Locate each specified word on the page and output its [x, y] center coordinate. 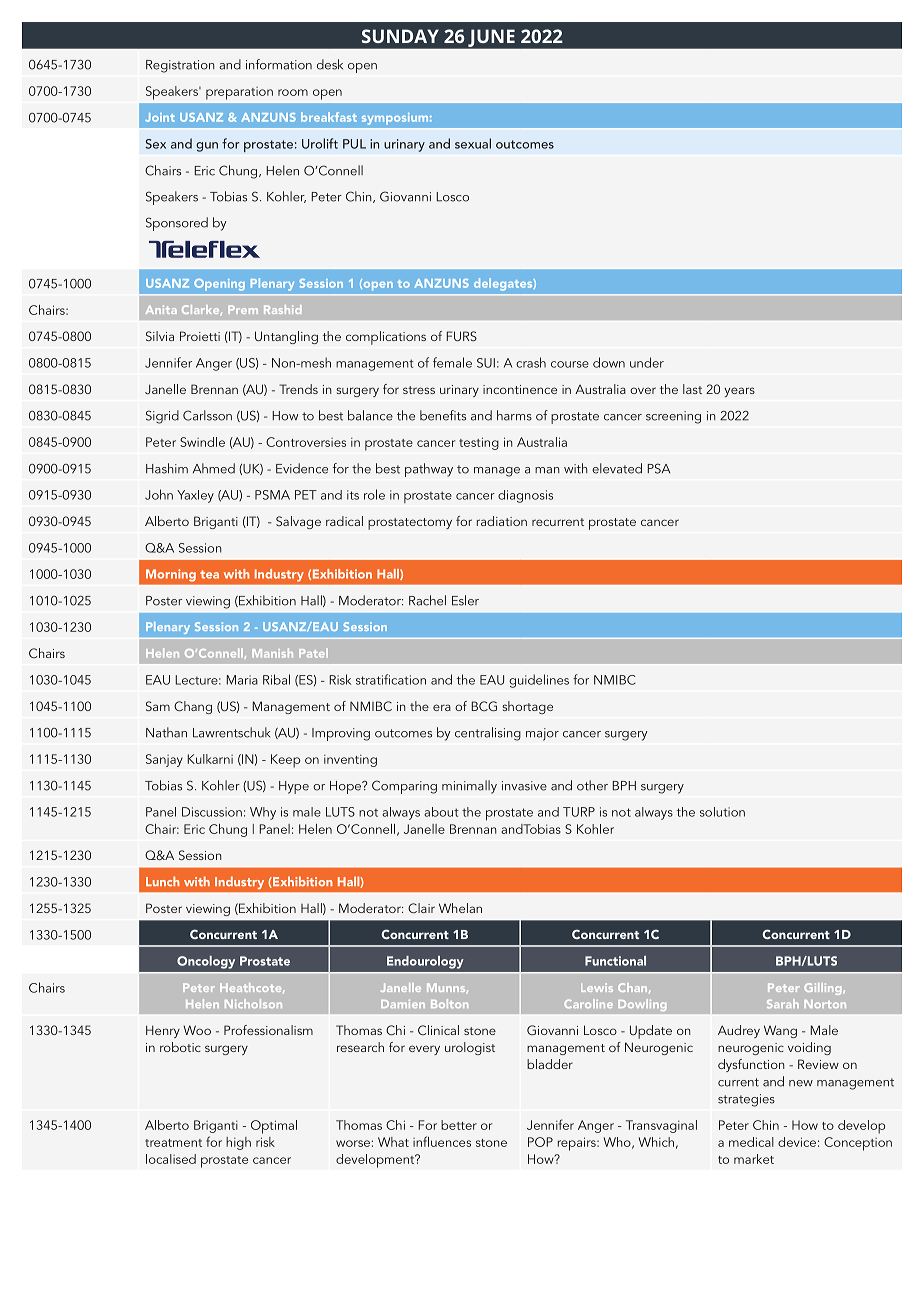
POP [540, 1142]
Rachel [427, 600]
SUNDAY [400, 36]
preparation [239, 93]
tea [209, 574]
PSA [658, 468]
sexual [473, 143]
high [238, 1143]
